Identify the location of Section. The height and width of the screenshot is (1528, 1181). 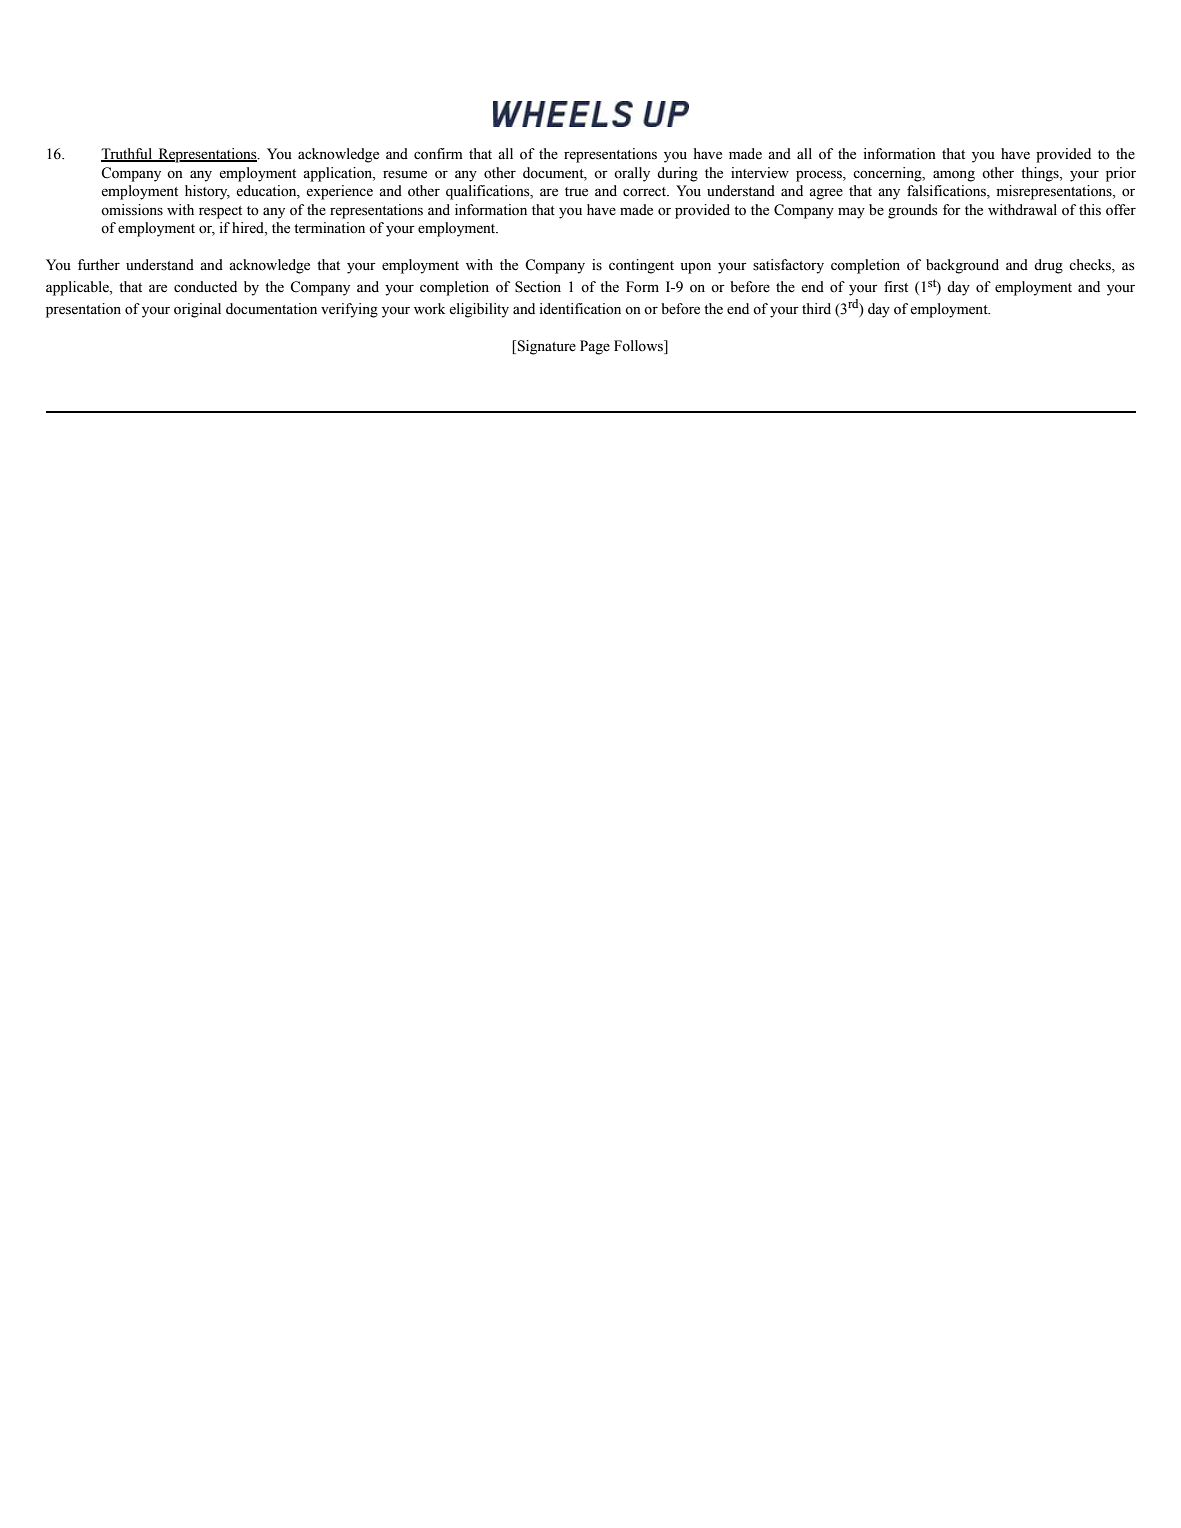
(538, 287).
